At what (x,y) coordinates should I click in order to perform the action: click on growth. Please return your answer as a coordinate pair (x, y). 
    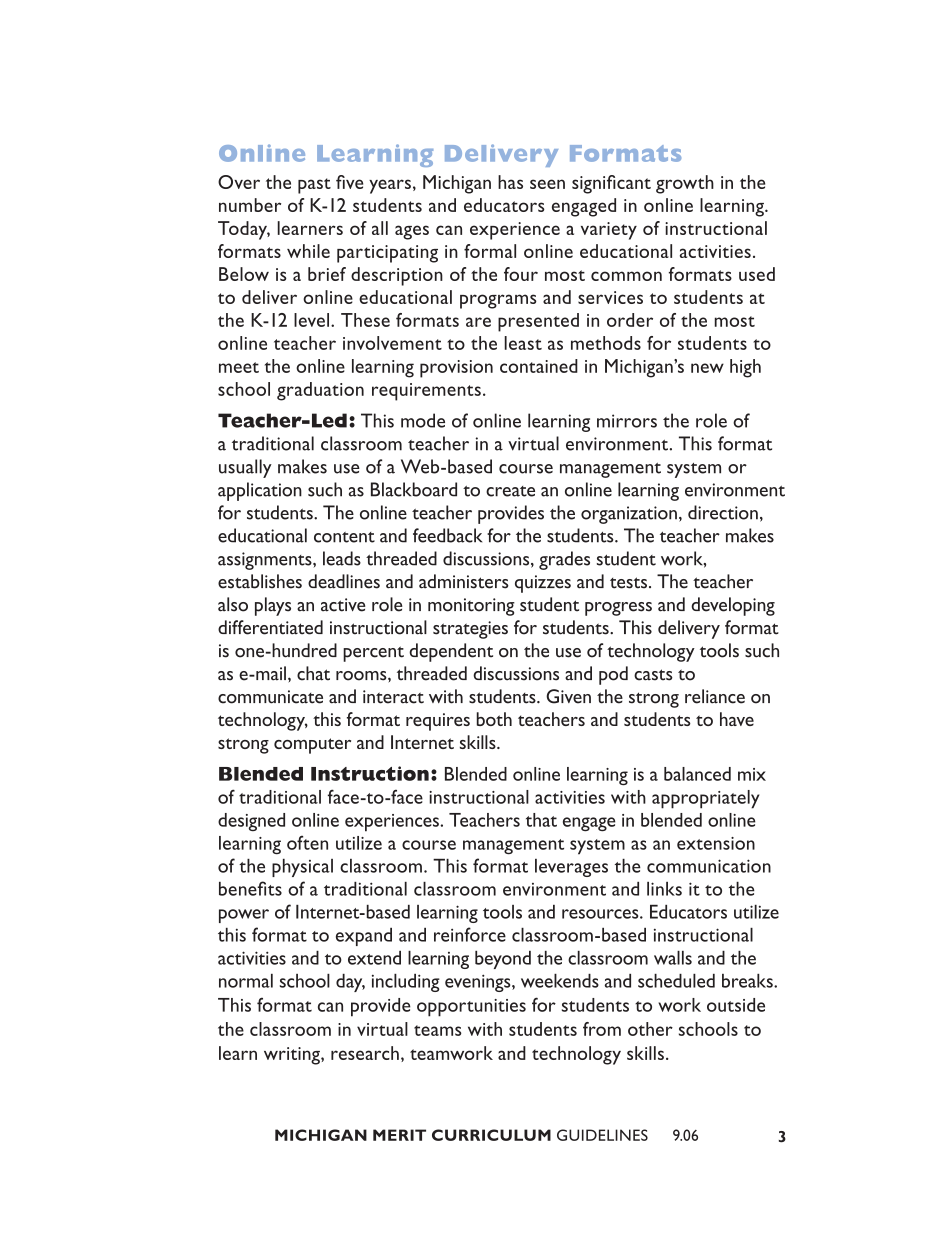
    Looking at the image, I should click on (685, 184).
